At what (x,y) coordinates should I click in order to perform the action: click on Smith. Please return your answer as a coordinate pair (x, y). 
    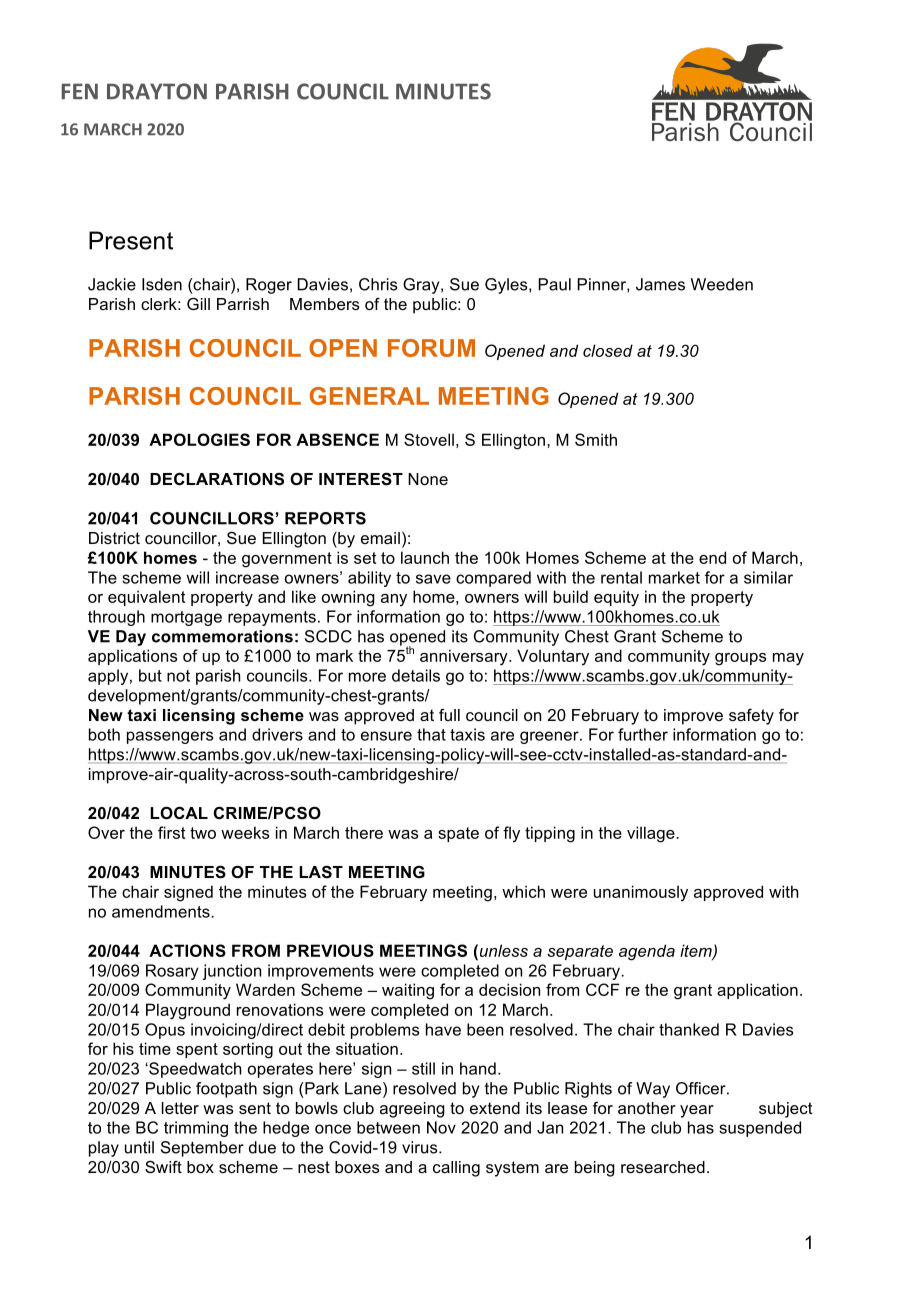
    Looking at the image, I should click on (596, 439).
